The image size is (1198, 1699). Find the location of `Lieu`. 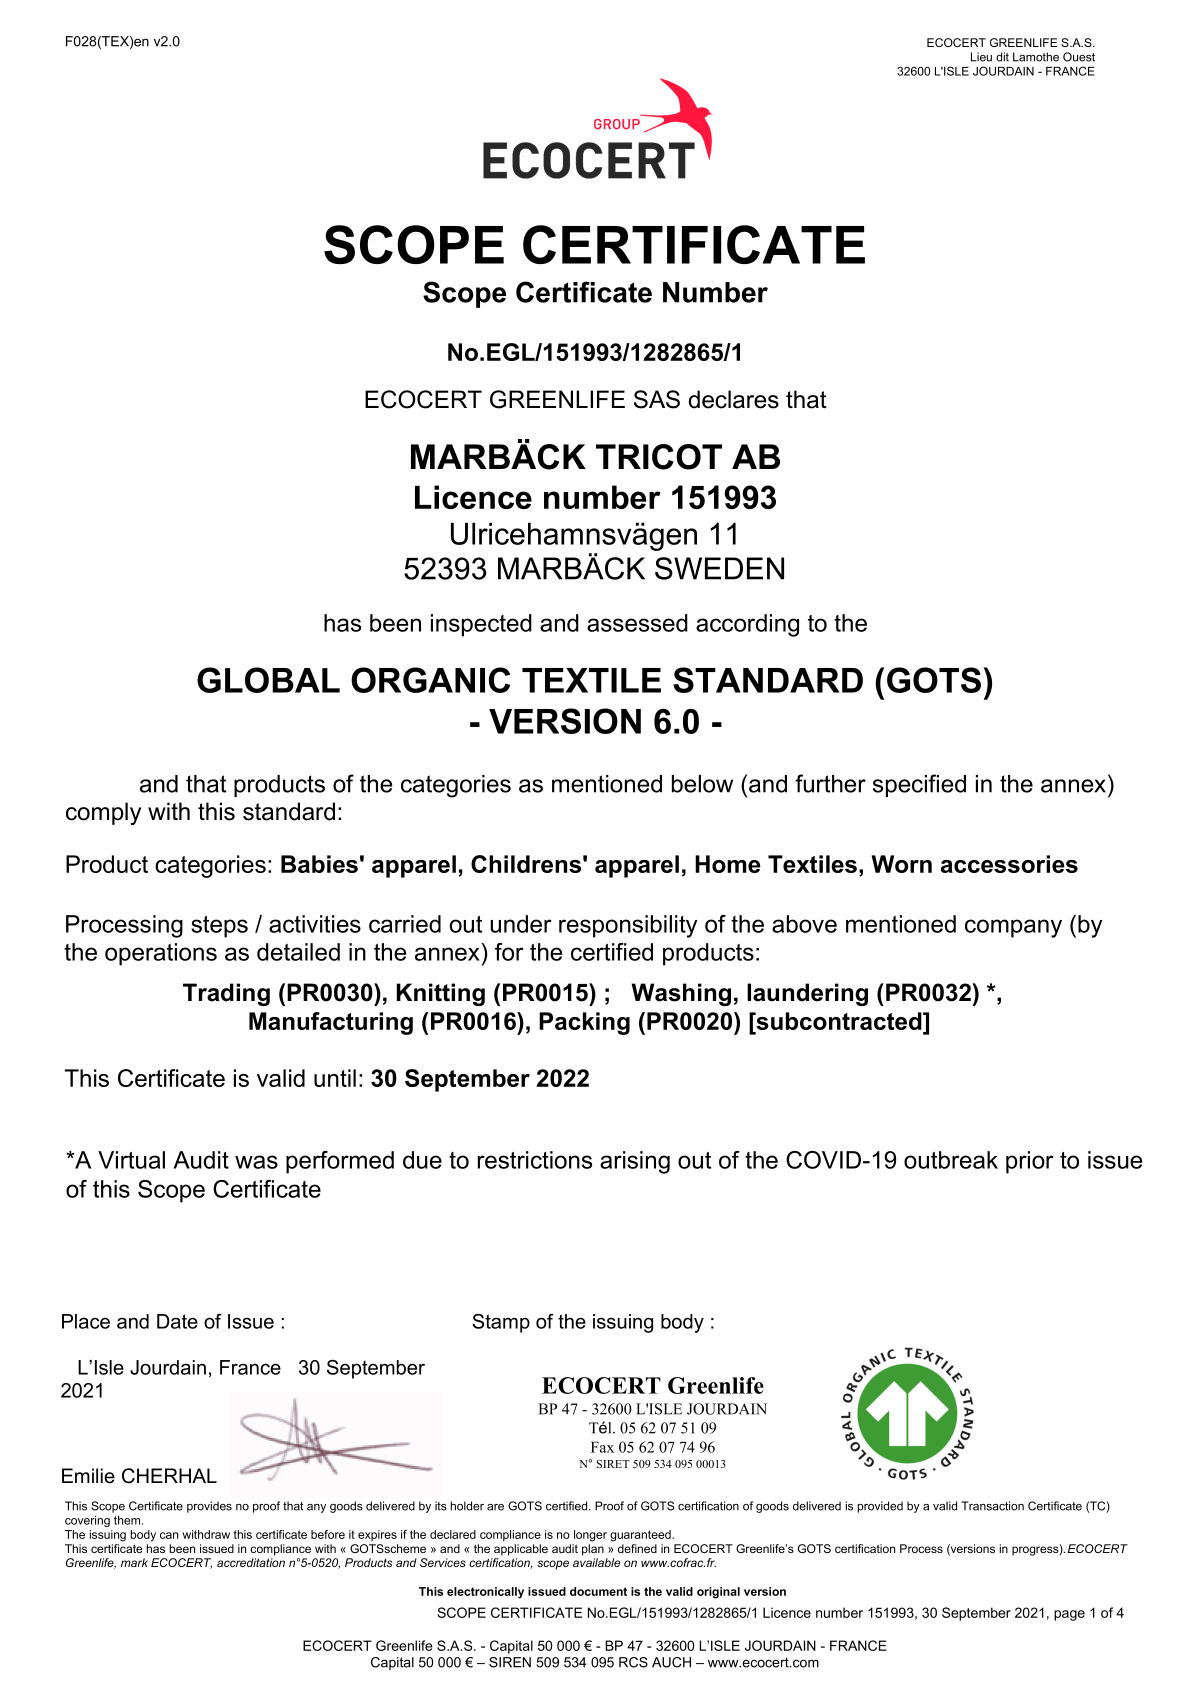

Lieu is located at coordinates (981, 57).
